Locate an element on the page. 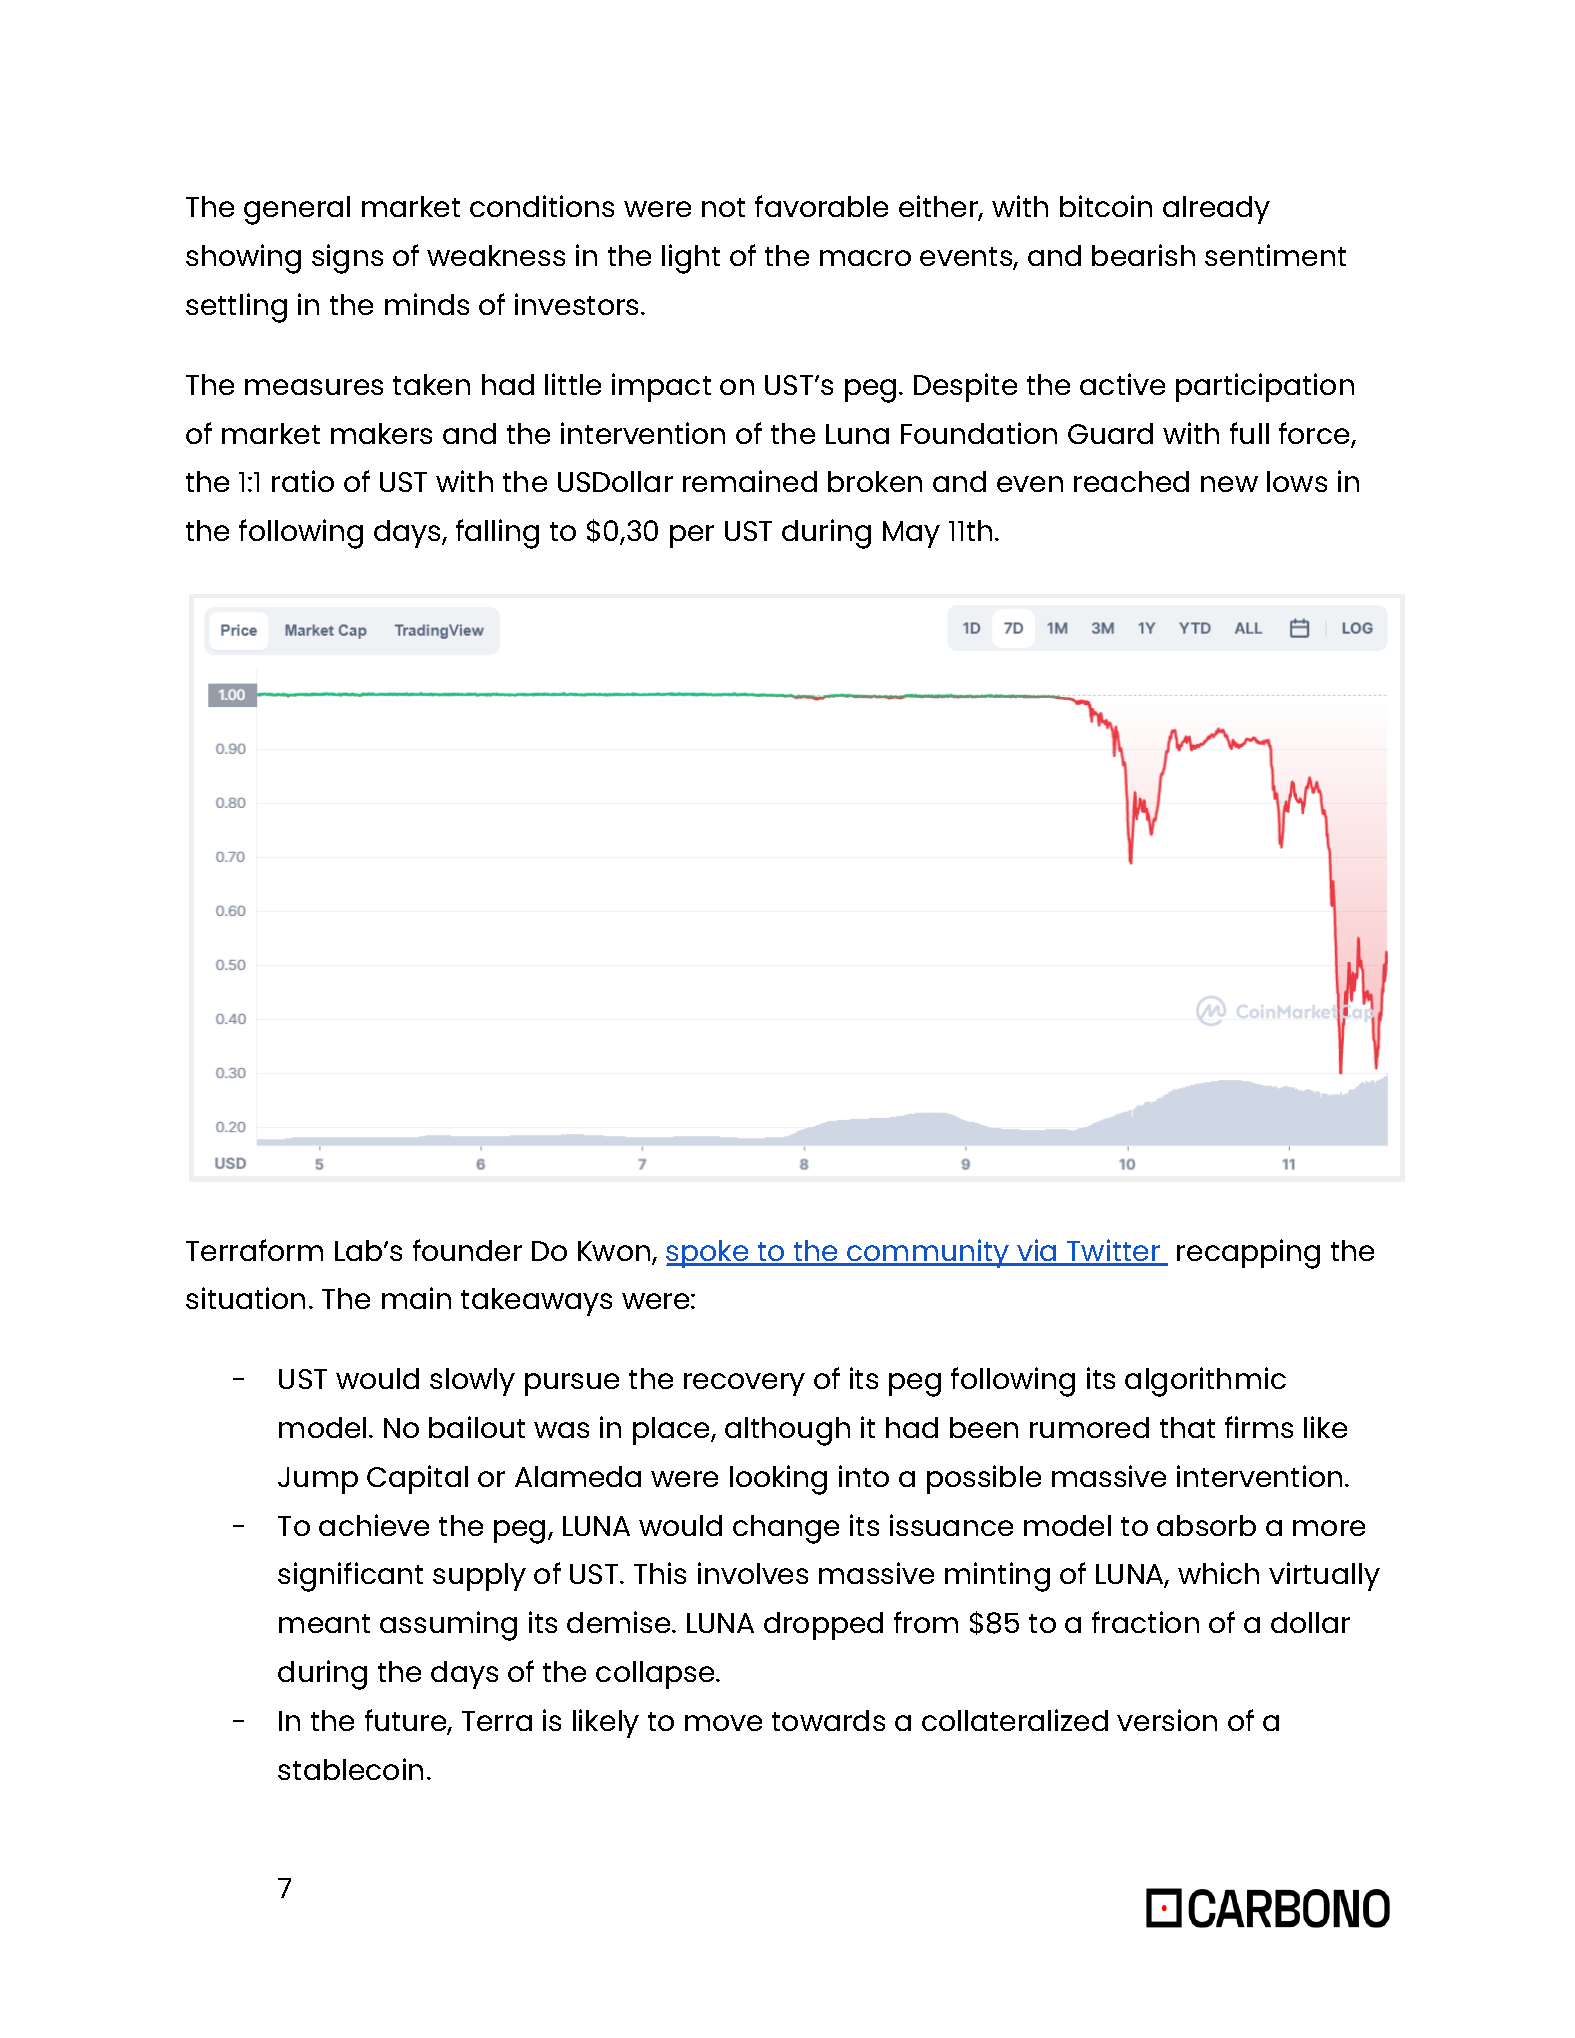  spoke is located at coordinates (708, 1254).
